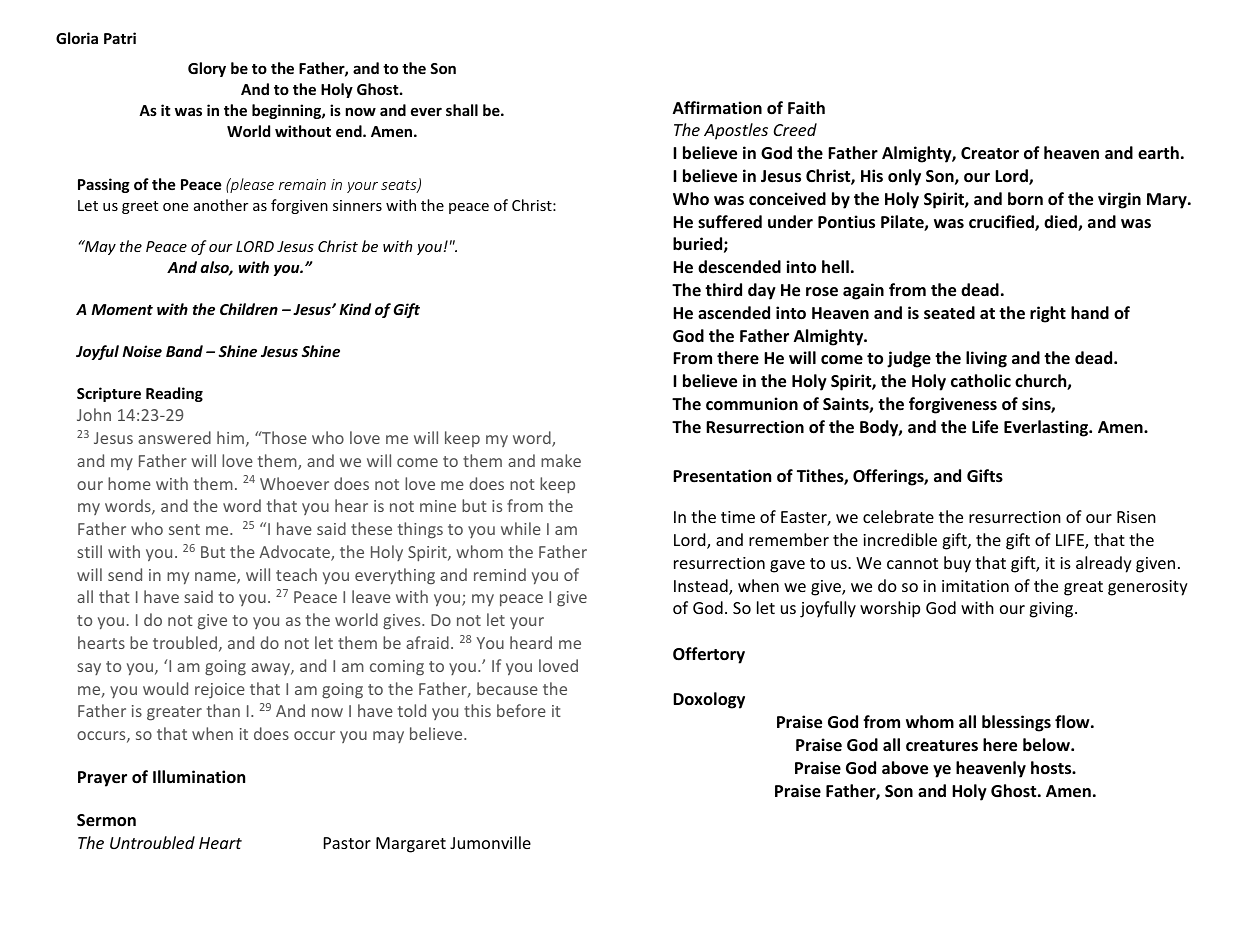 The width and height of the page is (1233, 952). What do you see at coordinates (1052, 610) in the page?
I see `giving` at bounding box center [1052, 610].
